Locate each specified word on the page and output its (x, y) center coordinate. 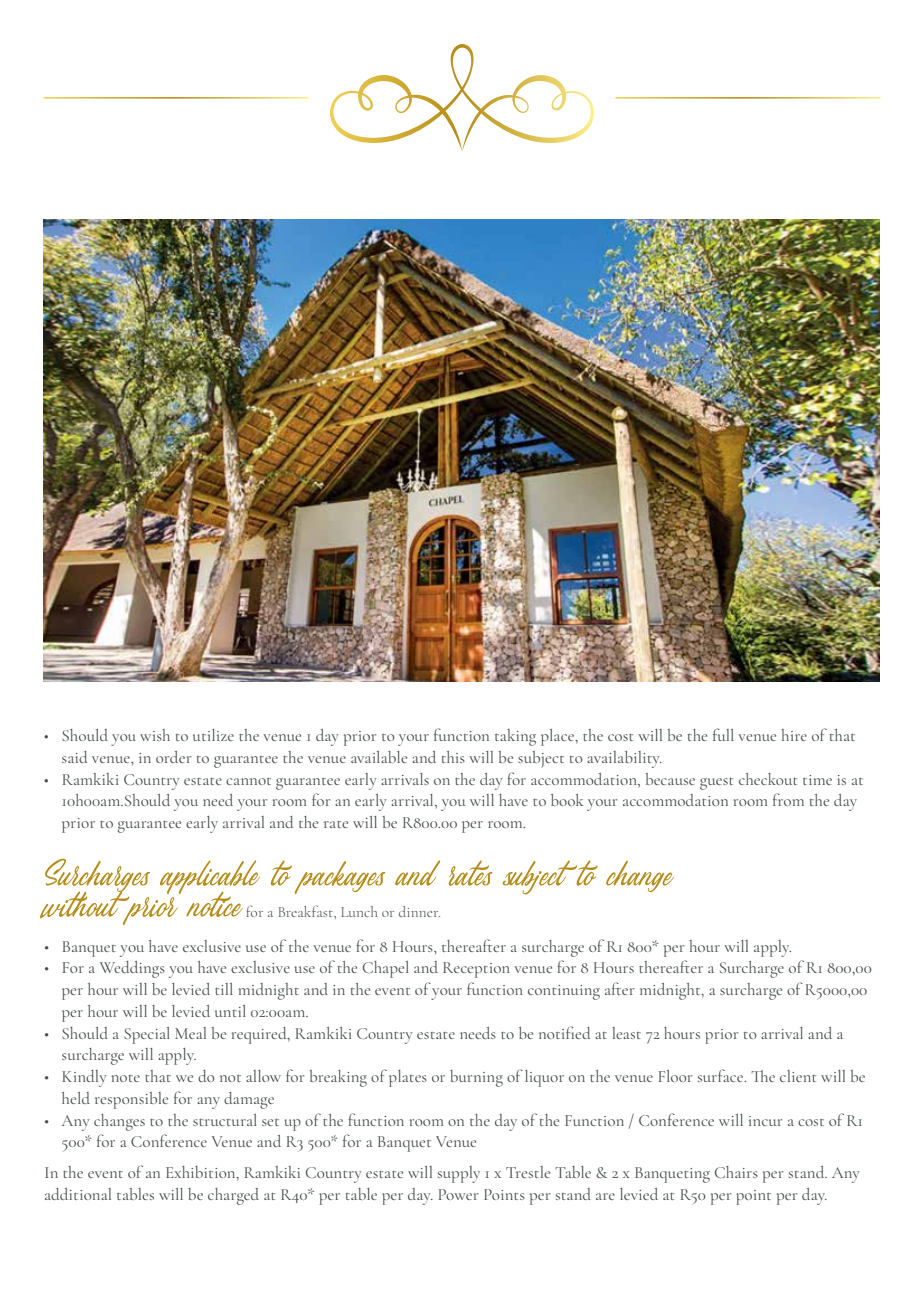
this (453, 757)
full (723, 734)
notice (214, 904)
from (788, 799)
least (626, 1033)
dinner (419, 911)
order (173, 757)
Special (147, 1035)
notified (564, 1032)
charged (233, 1196)
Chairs (736, 1172)
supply (459, 1174)
